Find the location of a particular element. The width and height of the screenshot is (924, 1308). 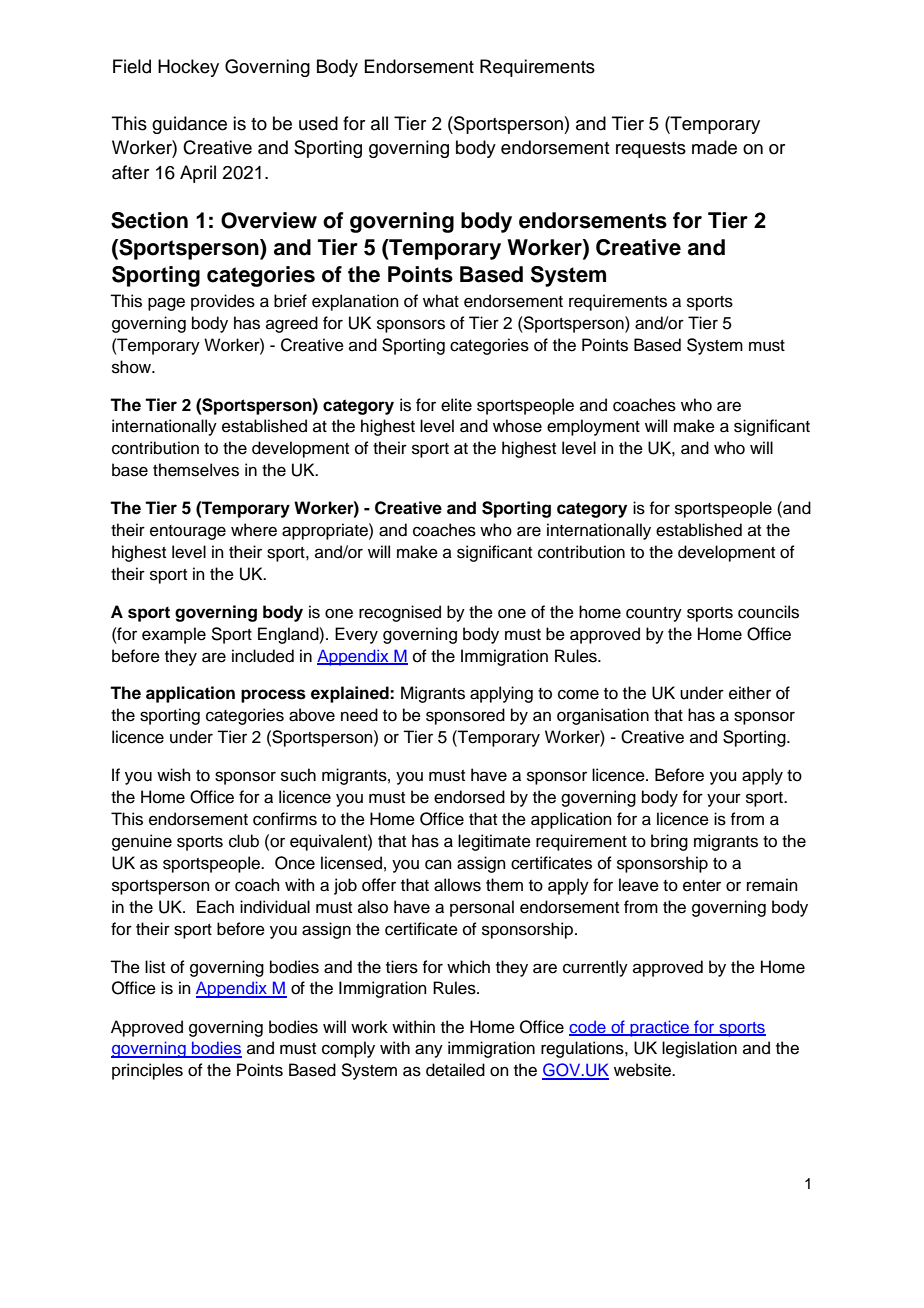

used is located at coordinates (318, 123).
